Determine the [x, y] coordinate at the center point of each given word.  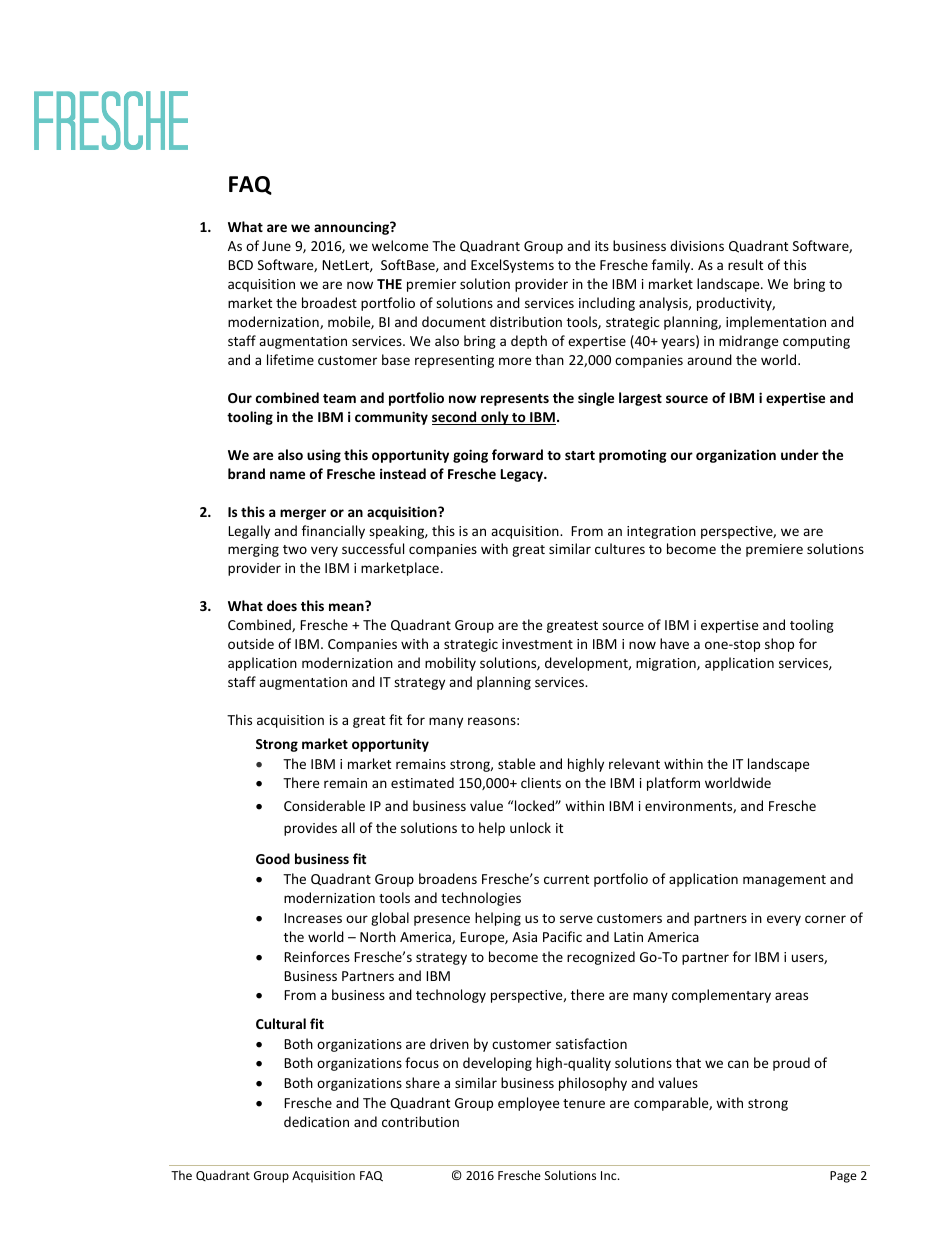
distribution [526, 321]
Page [843, 1177]
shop [779, 645]
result [745, 264]
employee [528, 1104]
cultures [620, 548]
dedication [316, 1121]
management [784, 881]
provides [310, 829]
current [566, 879]
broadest [329, 302]
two [295, 549]
